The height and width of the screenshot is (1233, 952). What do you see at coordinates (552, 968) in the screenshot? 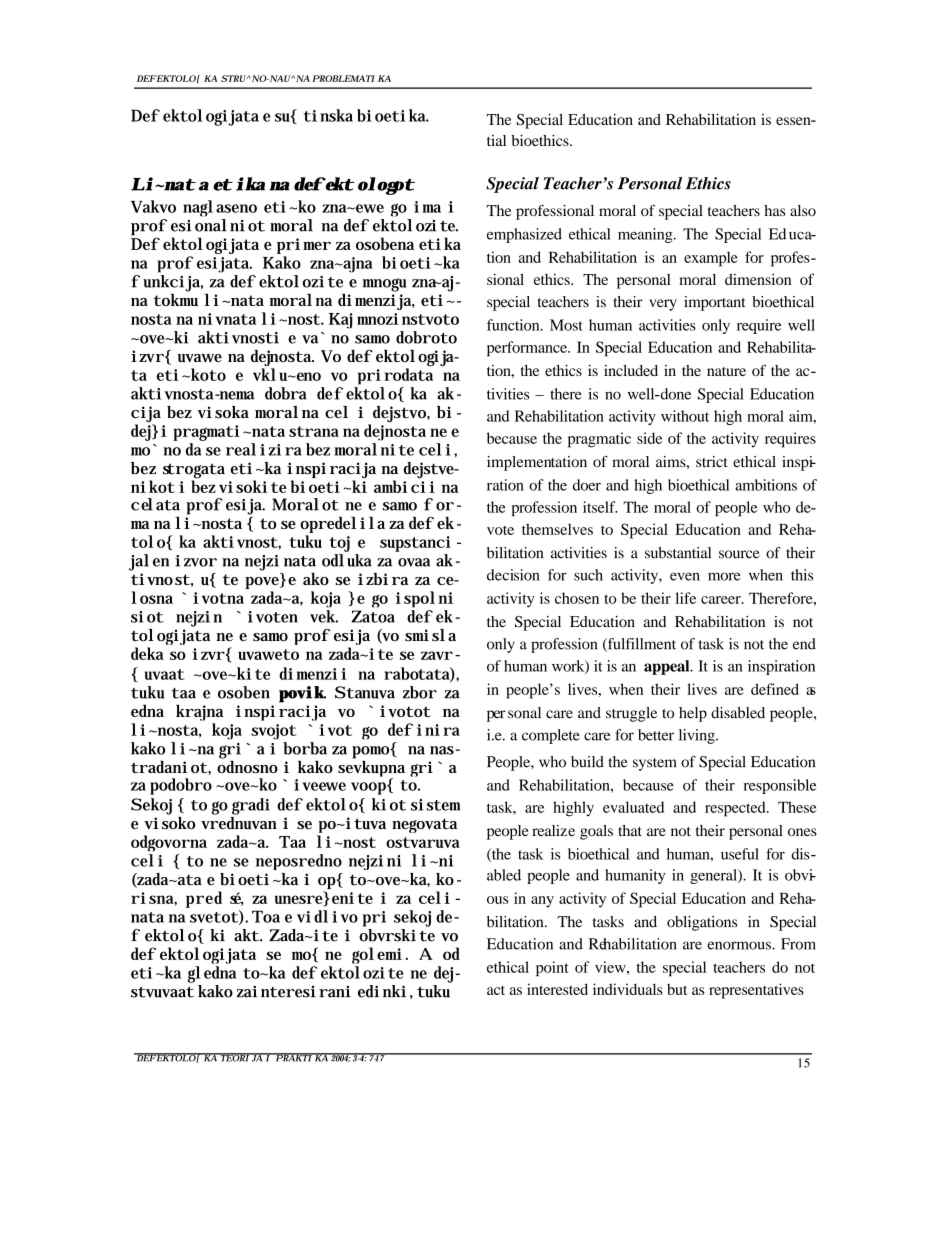
I see `point` at bounding box center [552, 968].
